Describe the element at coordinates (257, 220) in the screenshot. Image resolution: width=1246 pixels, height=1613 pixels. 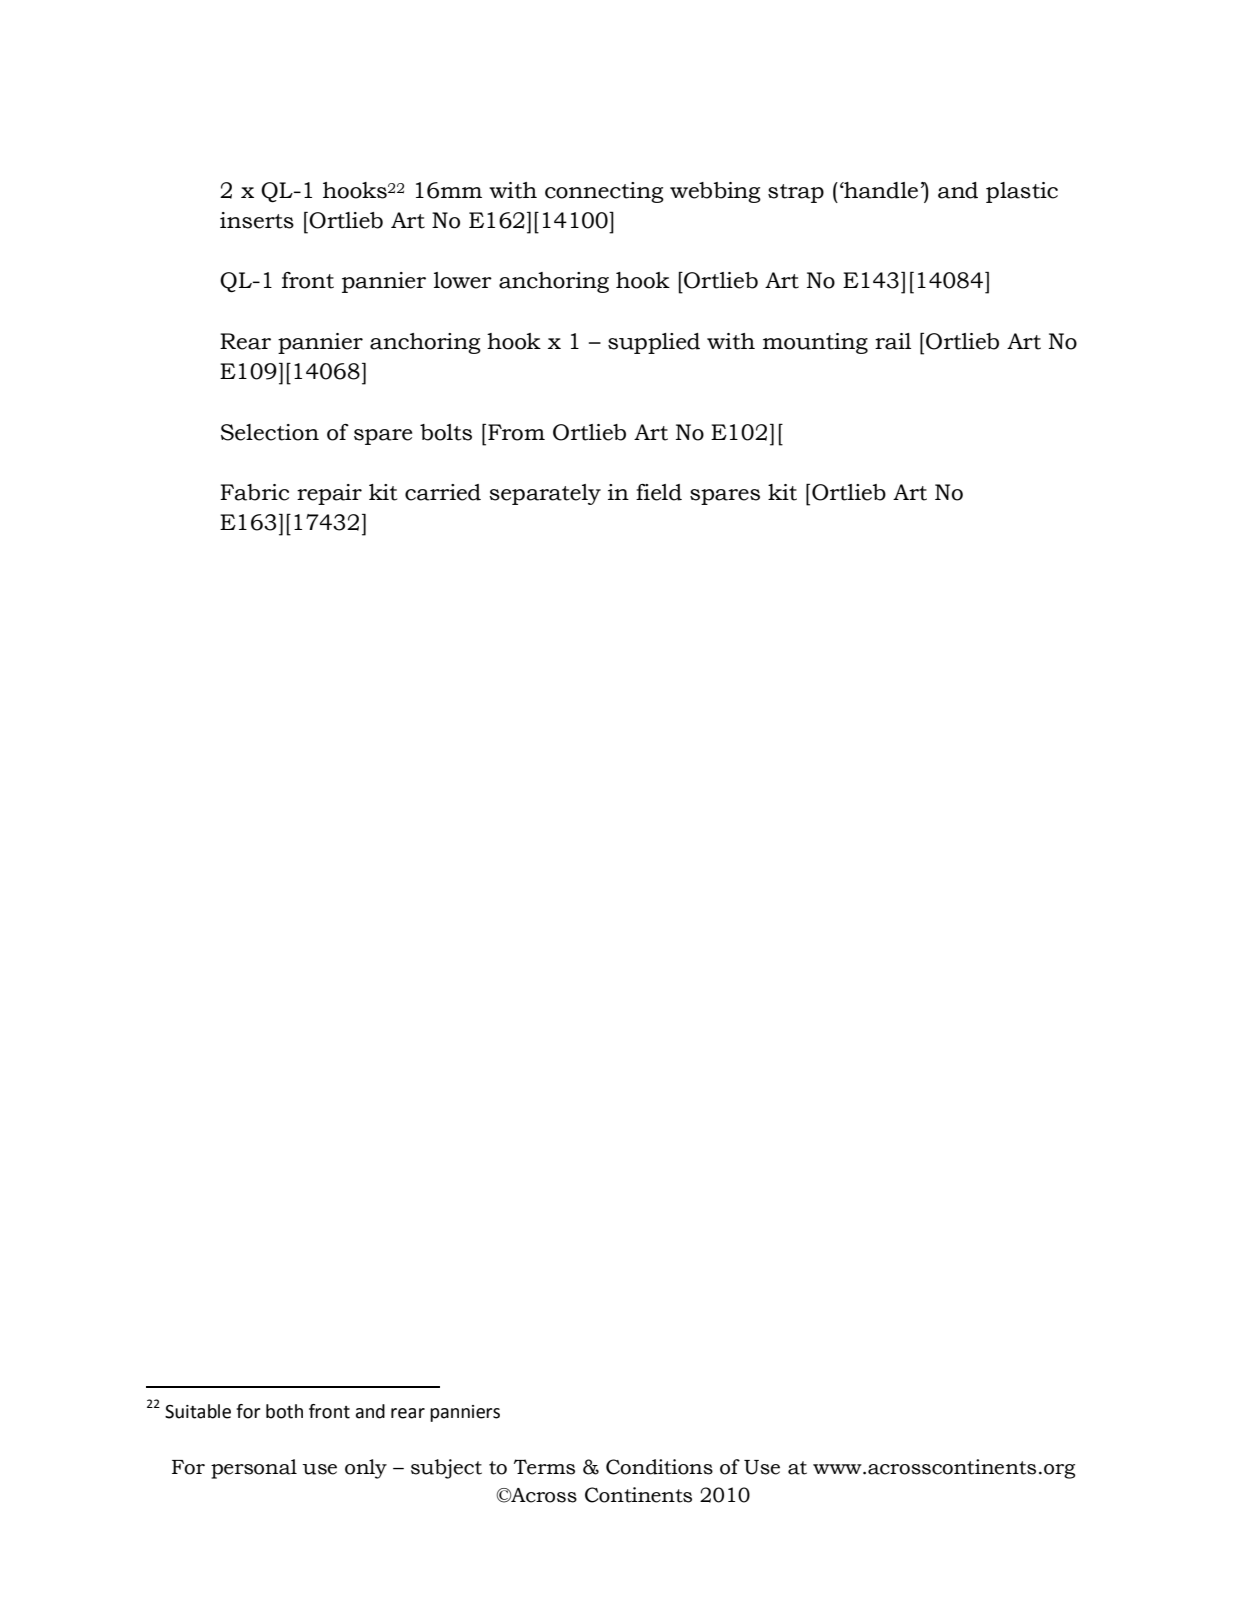
I see `inserts` at that location.
